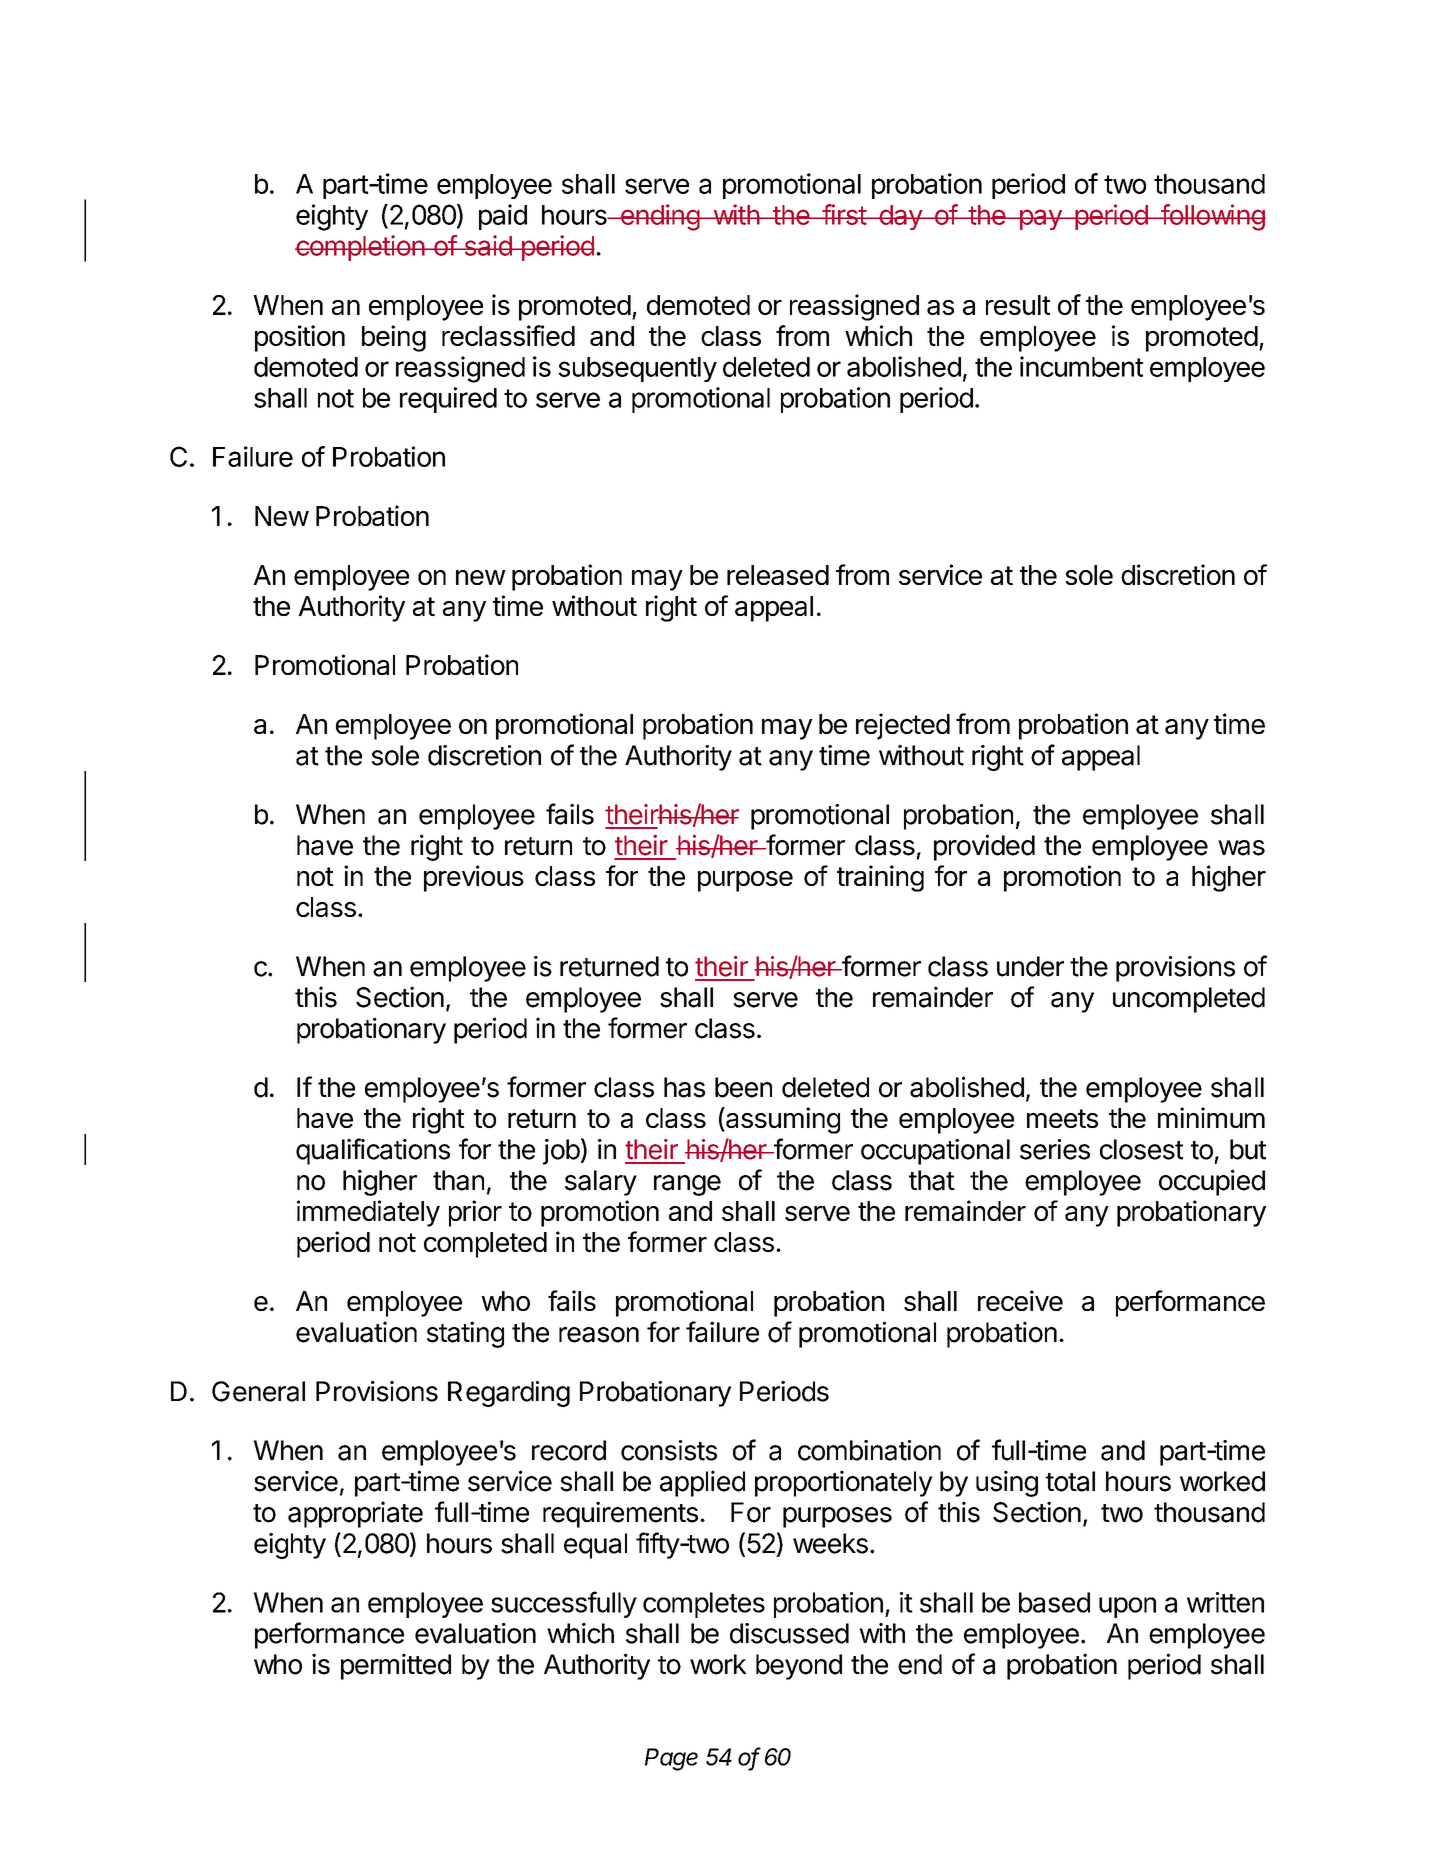 The image size is (1434, 1855). I want to click on following, so click(1212, 217).
